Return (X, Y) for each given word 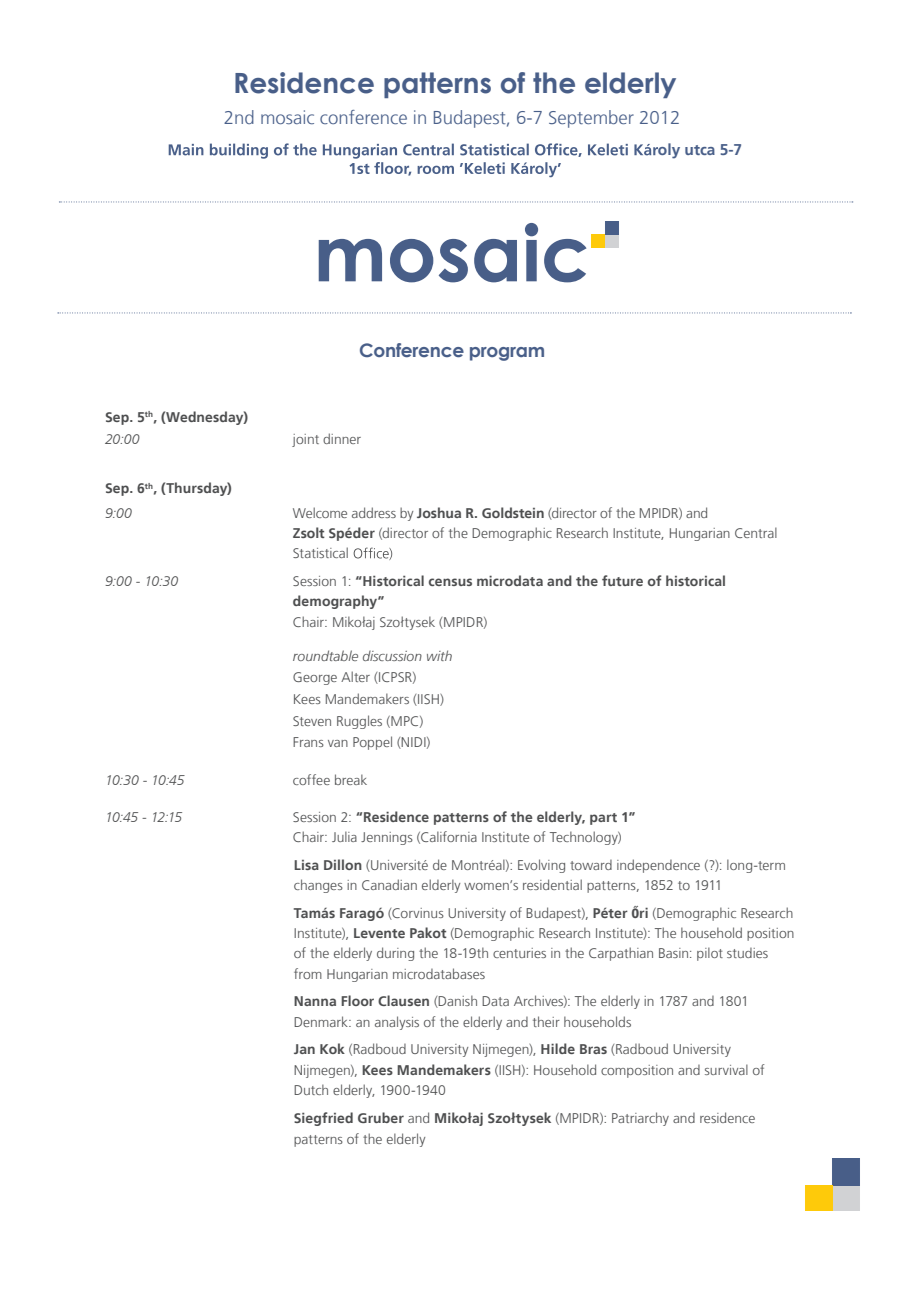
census (450, 582)
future (622, 580)
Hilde (558, 1048)
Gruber (381, 1117)
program (507, 354)
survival (726, 1069)
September (591, 119)
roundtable (325, 655)
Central (756, 532)
